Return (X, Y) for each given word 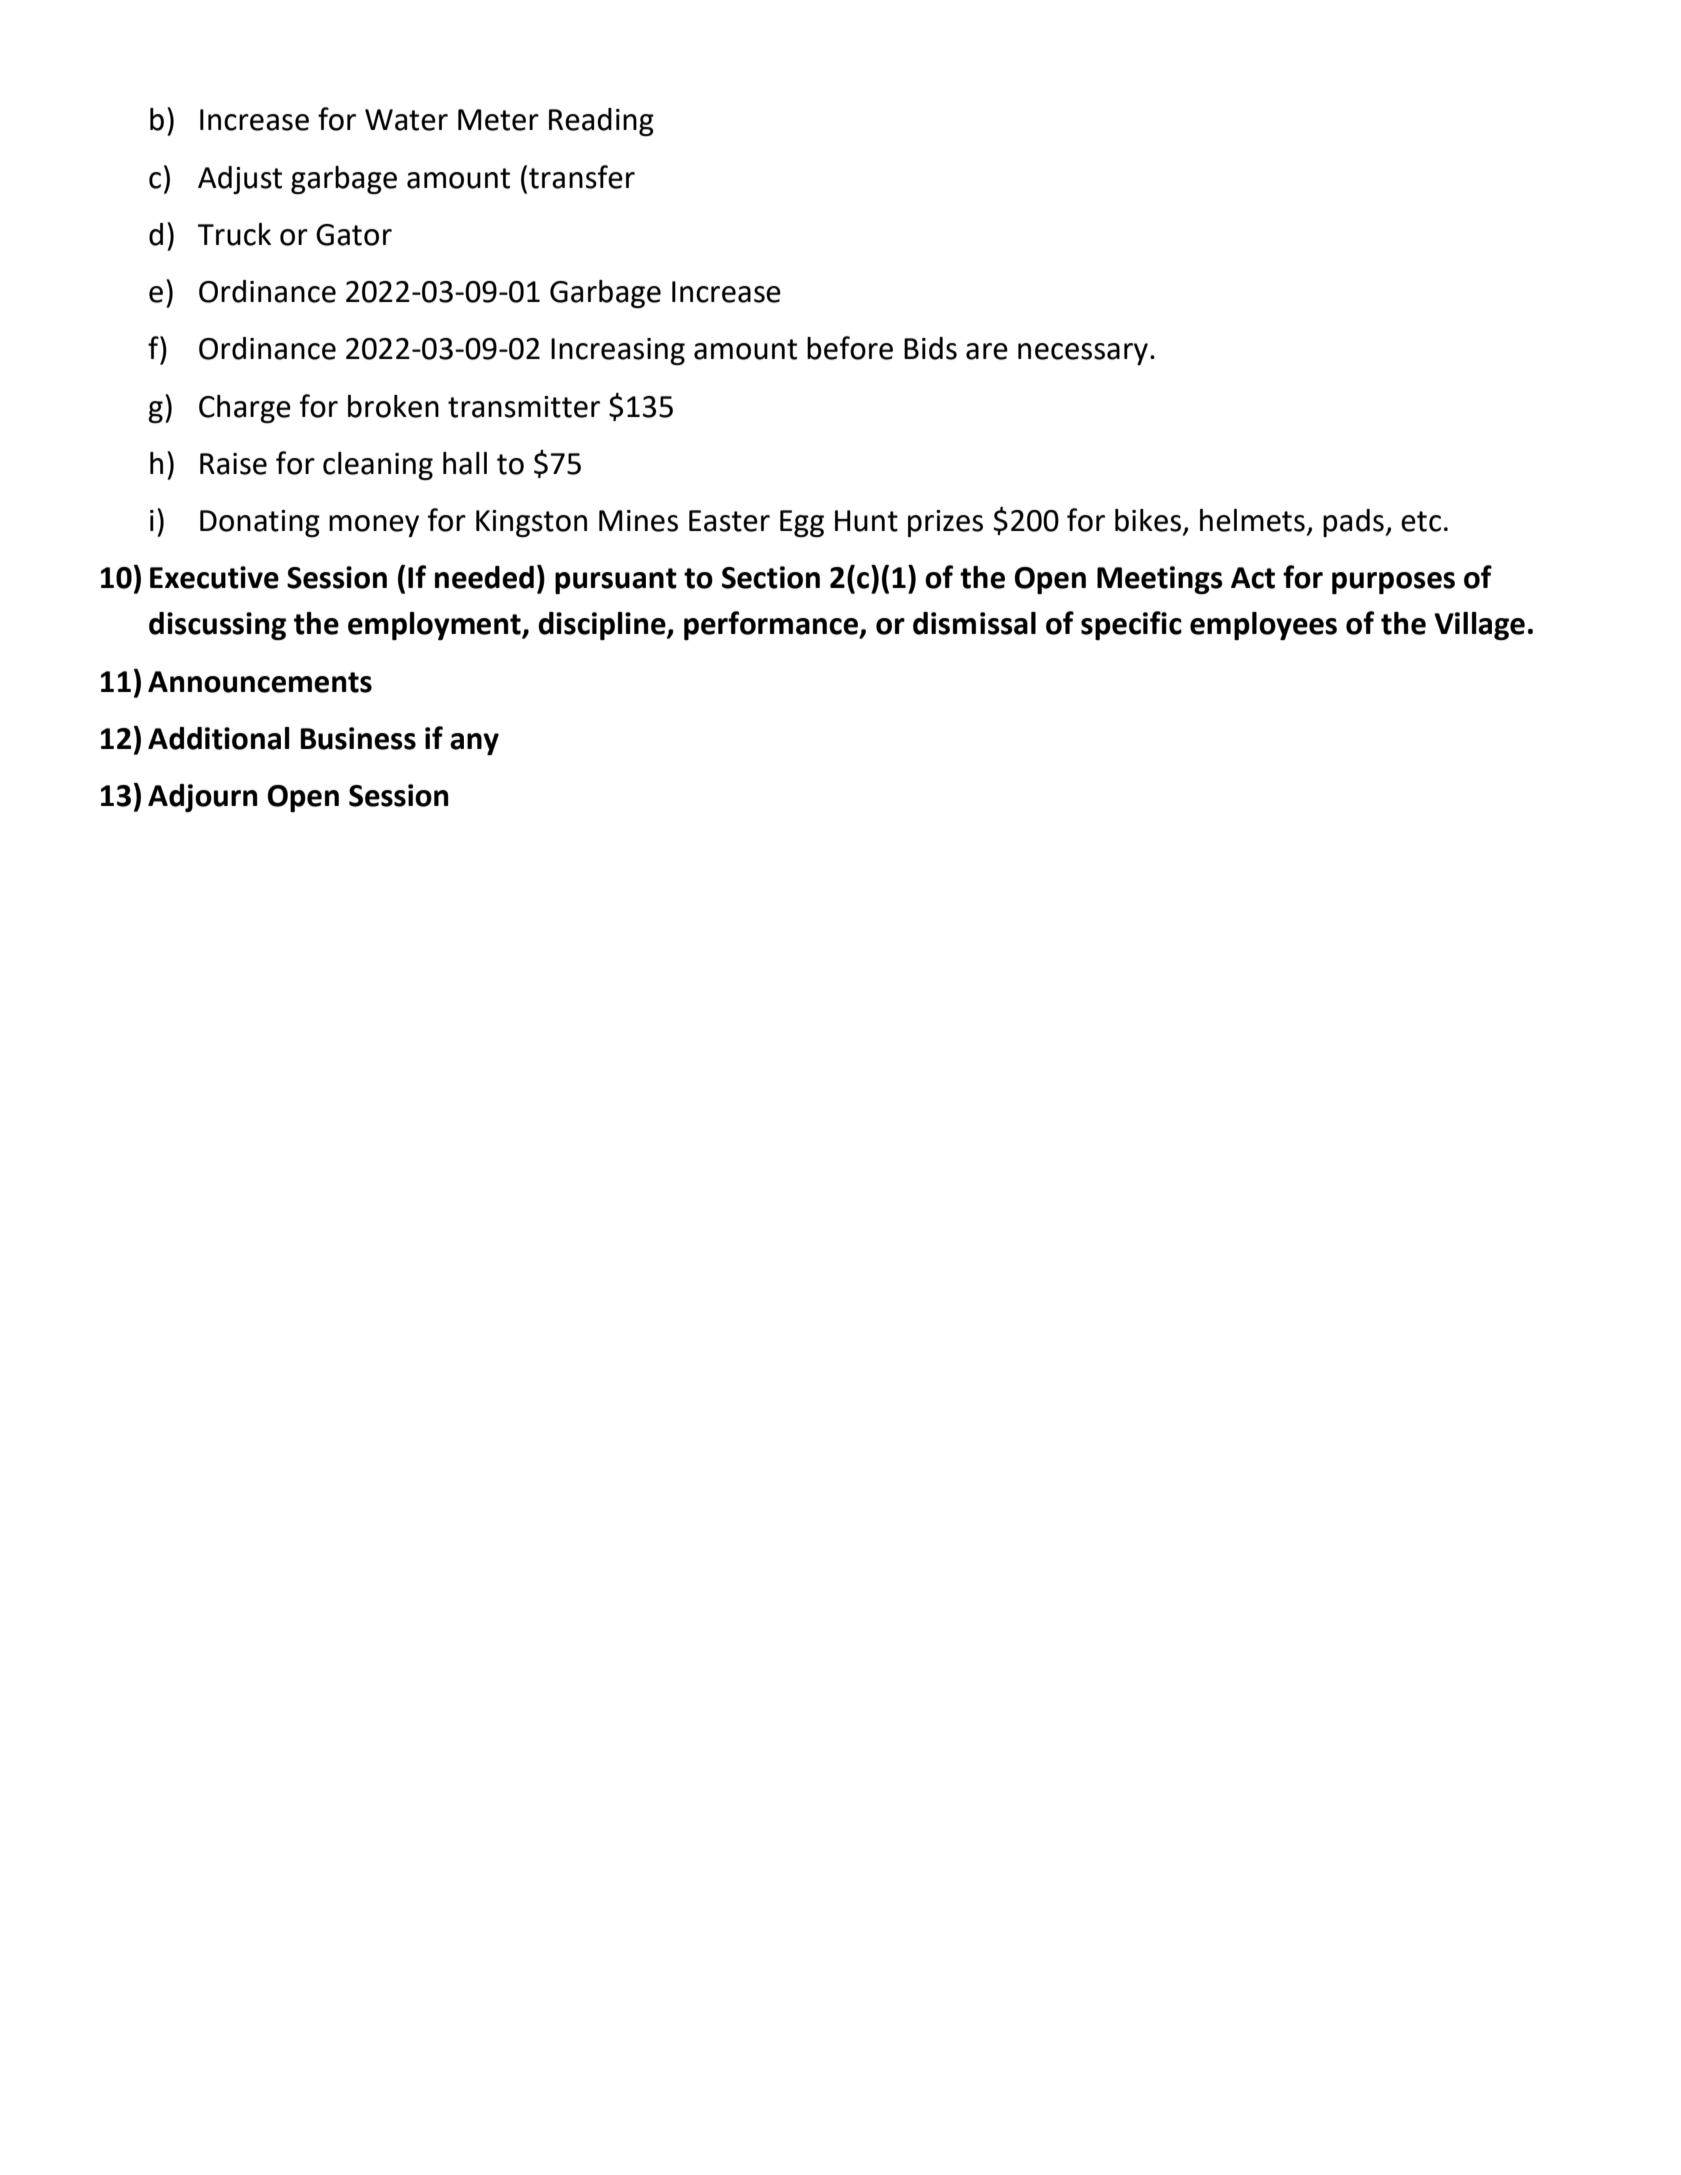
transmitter (524, 407)
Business (358, 738)
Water (406, 120)
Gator (354, 235)
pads (1354, 523)
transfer (582, 177)
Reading (601, 122)
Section (771, 577)
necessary (1083, 354)
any (474, 744)
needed (484, 577)
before (850, 348)
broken (393, 406)
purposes (1393, 583)
